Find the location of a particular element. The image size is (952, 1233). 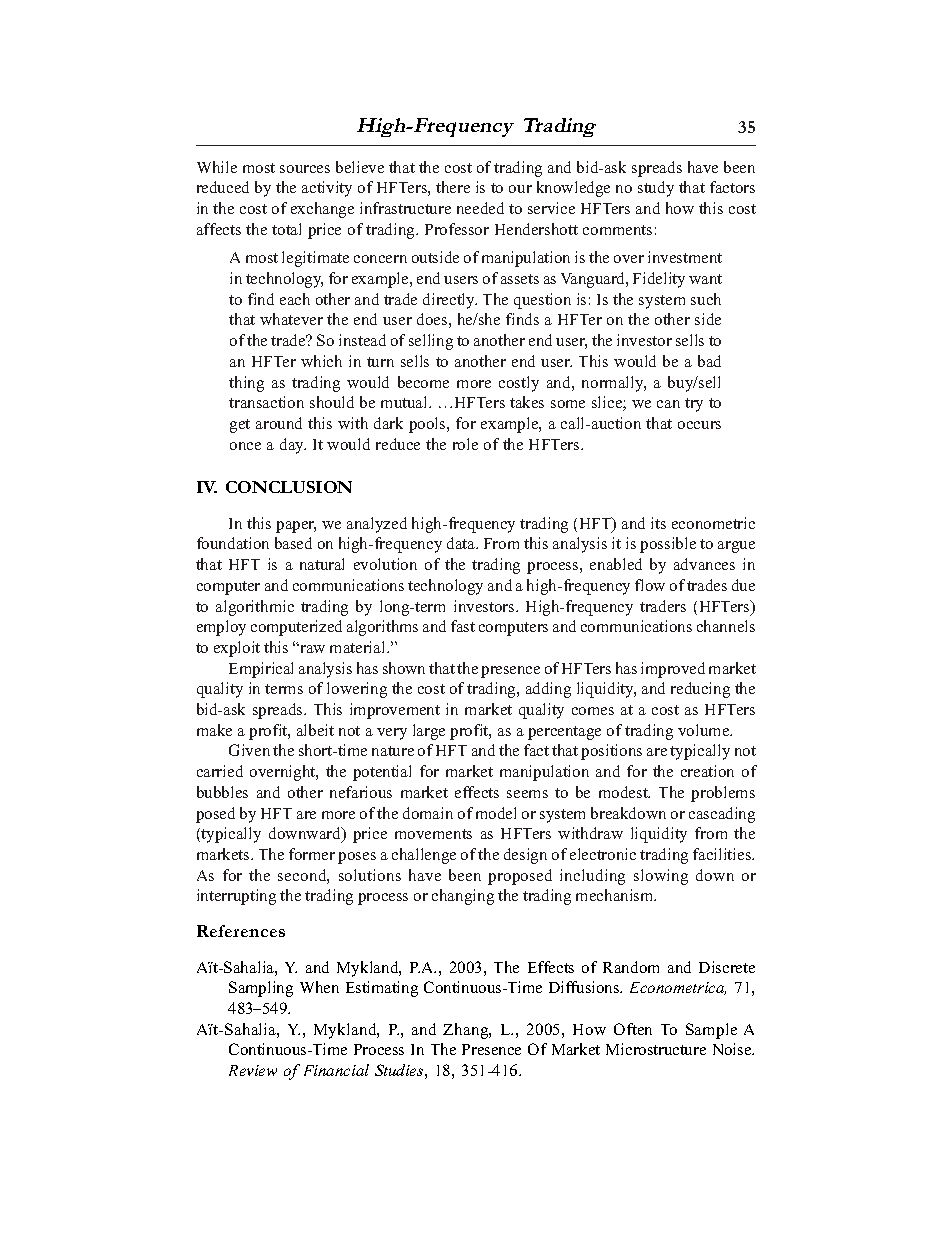

study is located at coordinates (656, 189).
